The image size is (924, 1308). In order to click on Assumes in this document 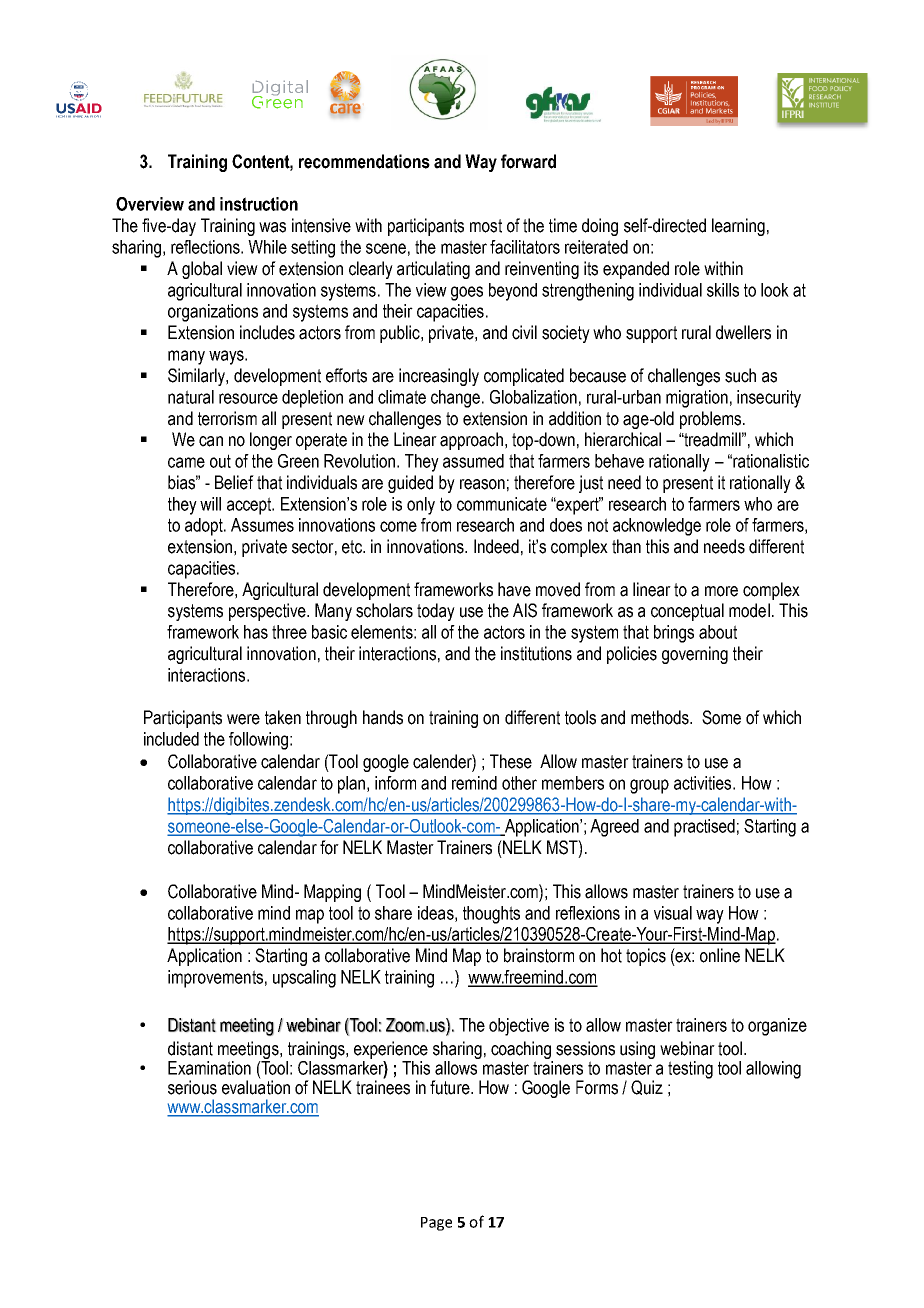, I will do `click(262, 525)`.
